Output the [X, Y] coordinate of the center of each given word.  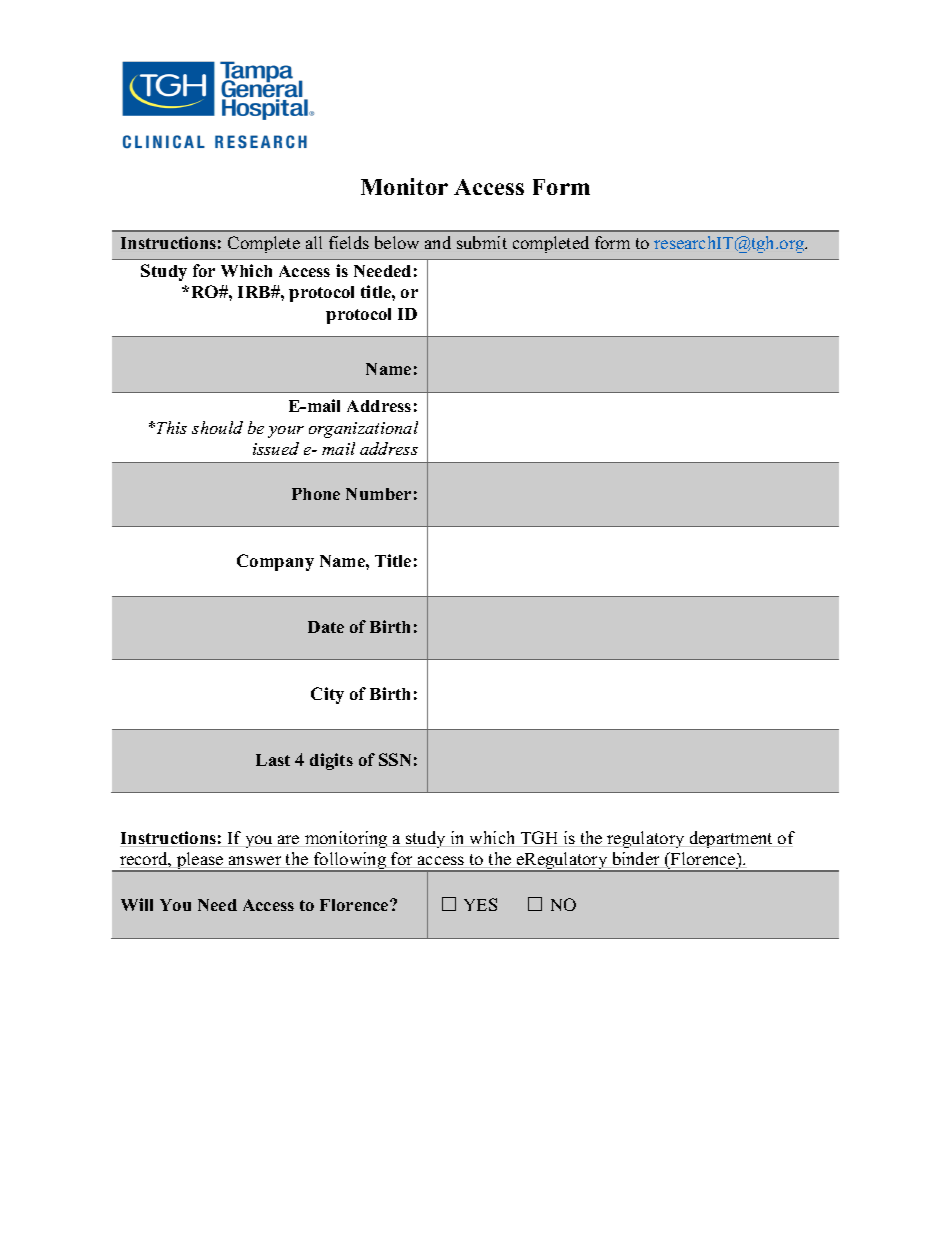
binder [636, 860]
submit [482, 242]
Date [326, 627]
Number [378, 494]
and [438, 242]
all [314, 242]
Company [275, 562]
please [200, 862]
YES [480, 904]
